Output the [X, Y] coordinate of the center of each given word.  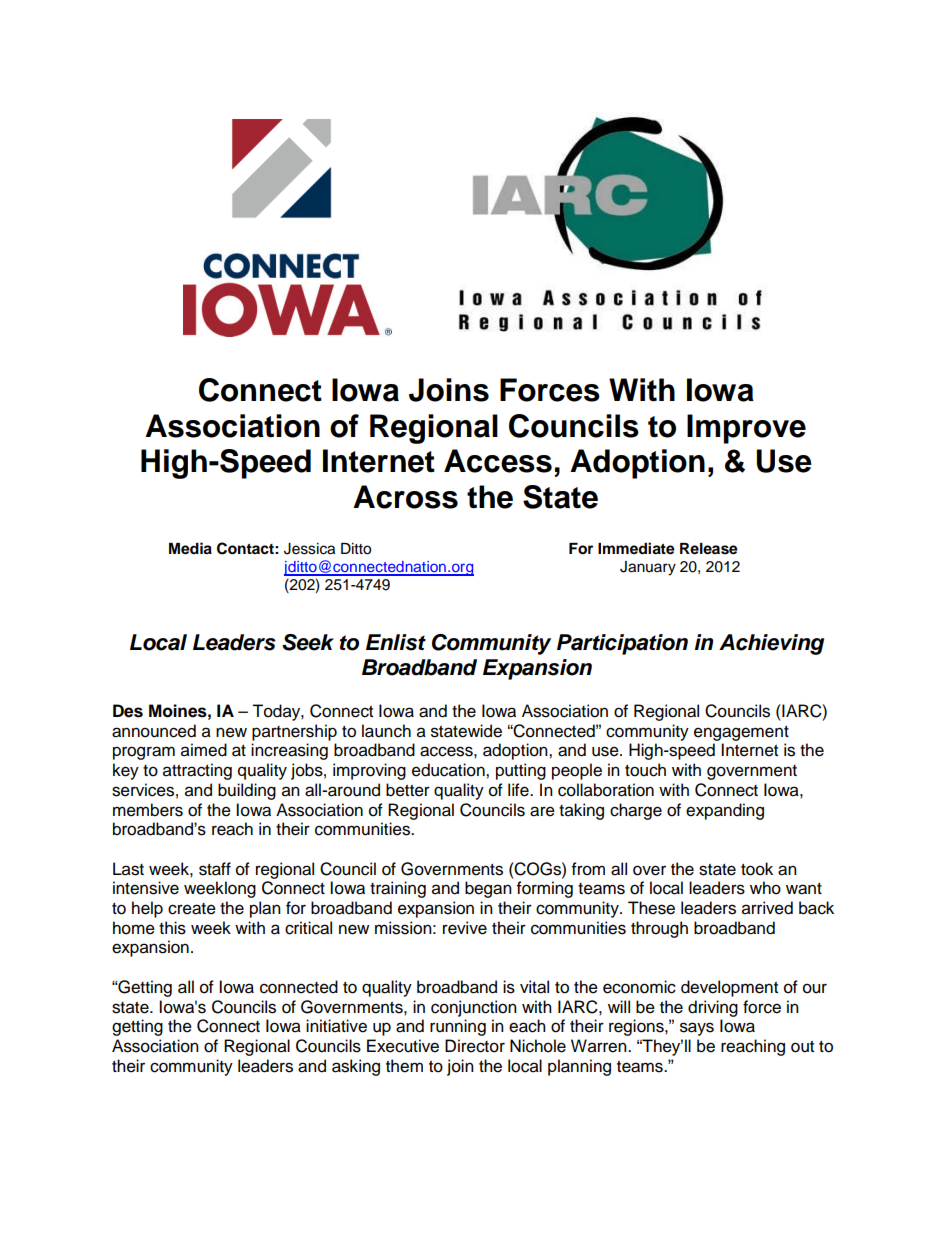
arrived [767, 908]
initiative [336, 1026]
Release [709, 549]
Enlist [396, 642]
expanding [725, 811]
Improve [746, 429]
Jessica [309, 549]
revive [465, 928]
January [648, 568]
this [172, 928]
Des [128, 711]
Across [405, 497]
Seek [308, 642]
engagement [741, 733]
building [247, 791]
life [519, 790]
